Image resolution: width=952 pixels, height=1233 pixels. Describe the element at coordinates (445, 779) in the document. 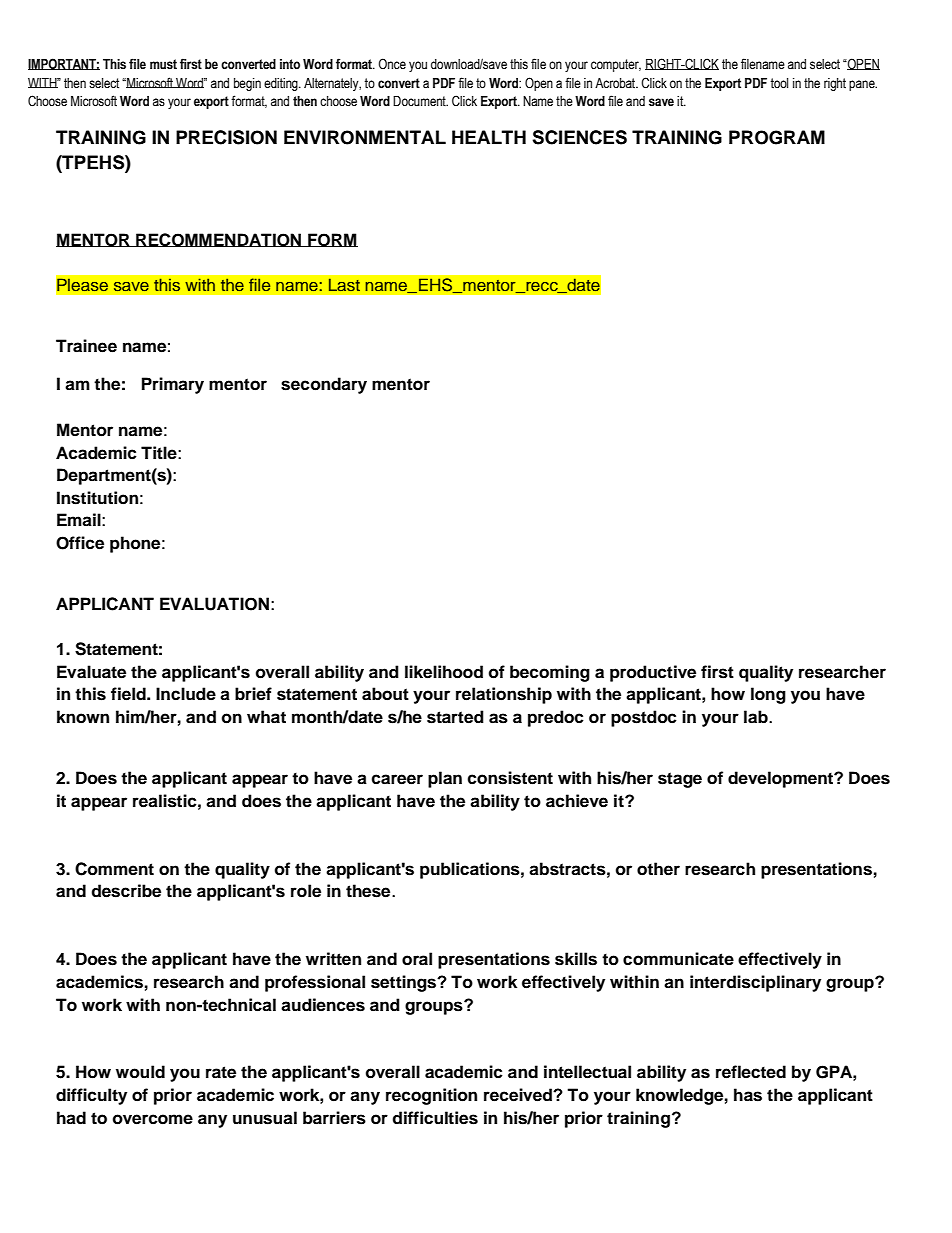

I see `plan` at that location.
